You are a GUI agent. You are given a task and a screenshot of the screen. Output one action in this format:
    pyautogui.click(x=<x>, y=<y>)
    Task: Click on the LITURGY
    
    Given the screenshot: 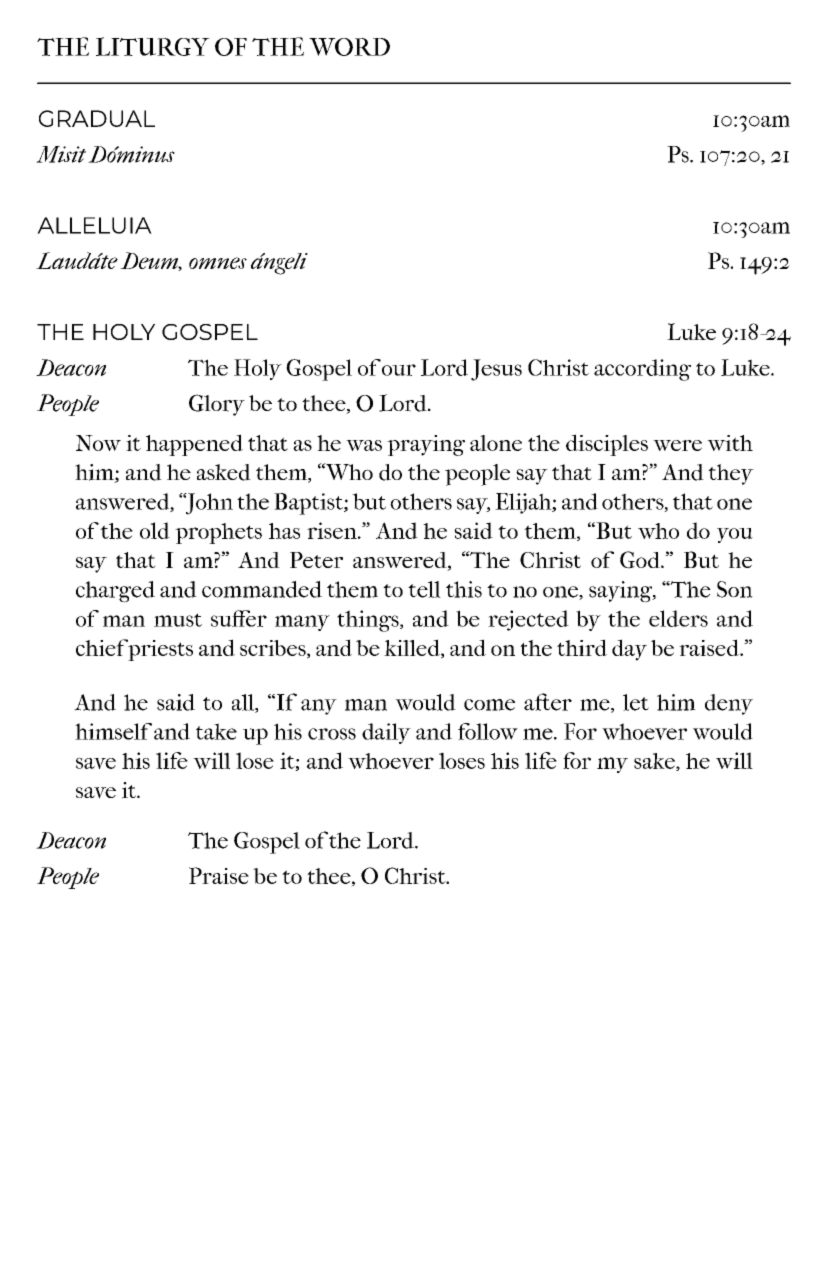 What is the action you would take?
    pyautogui.click(x=153, y=46)
